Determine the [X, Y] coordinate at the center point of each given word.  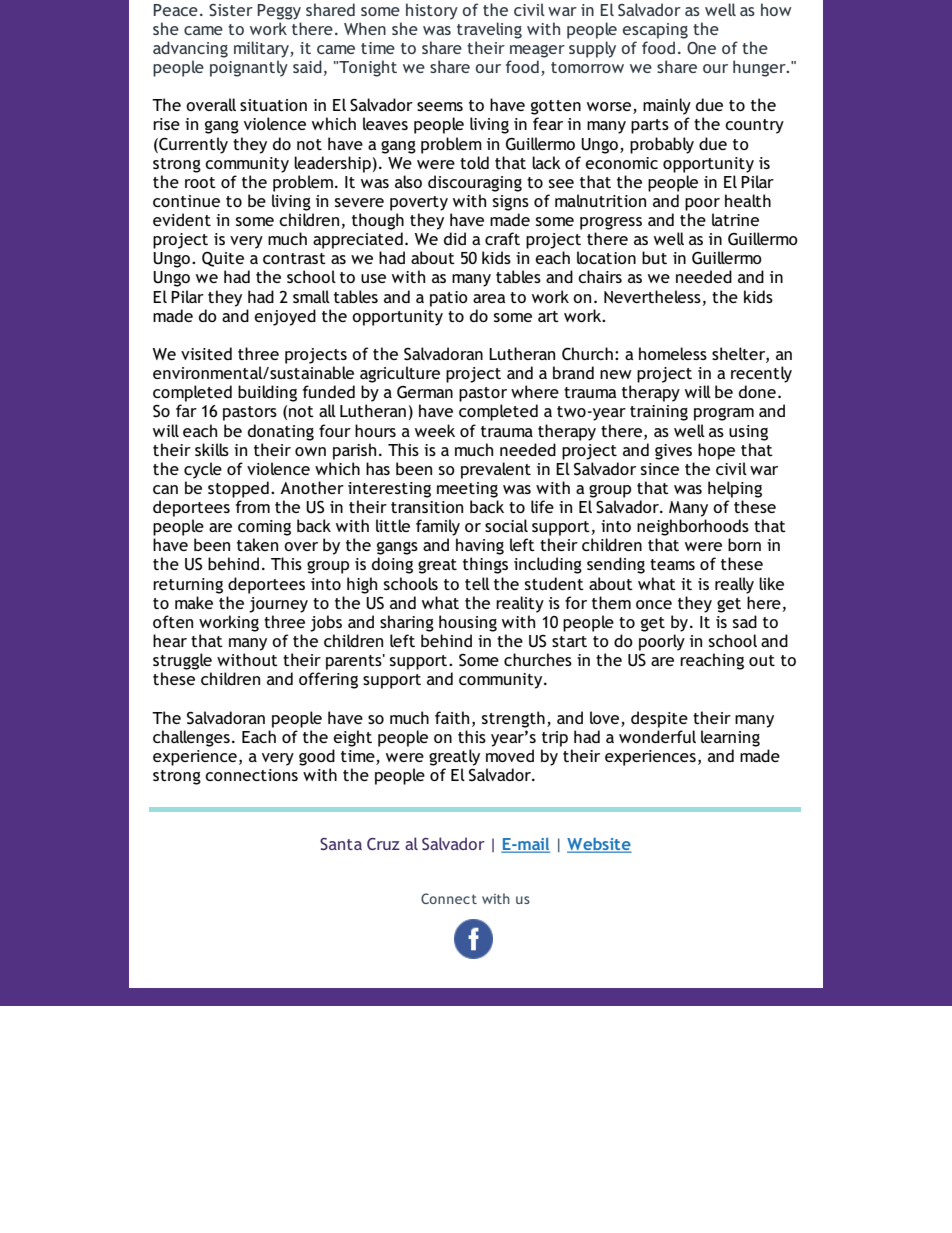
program [724, 414]
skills [212, 449]
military [262, 49]
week [435, 430]
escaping [655, 31]
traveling [489, 30]
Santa [341, 844]
